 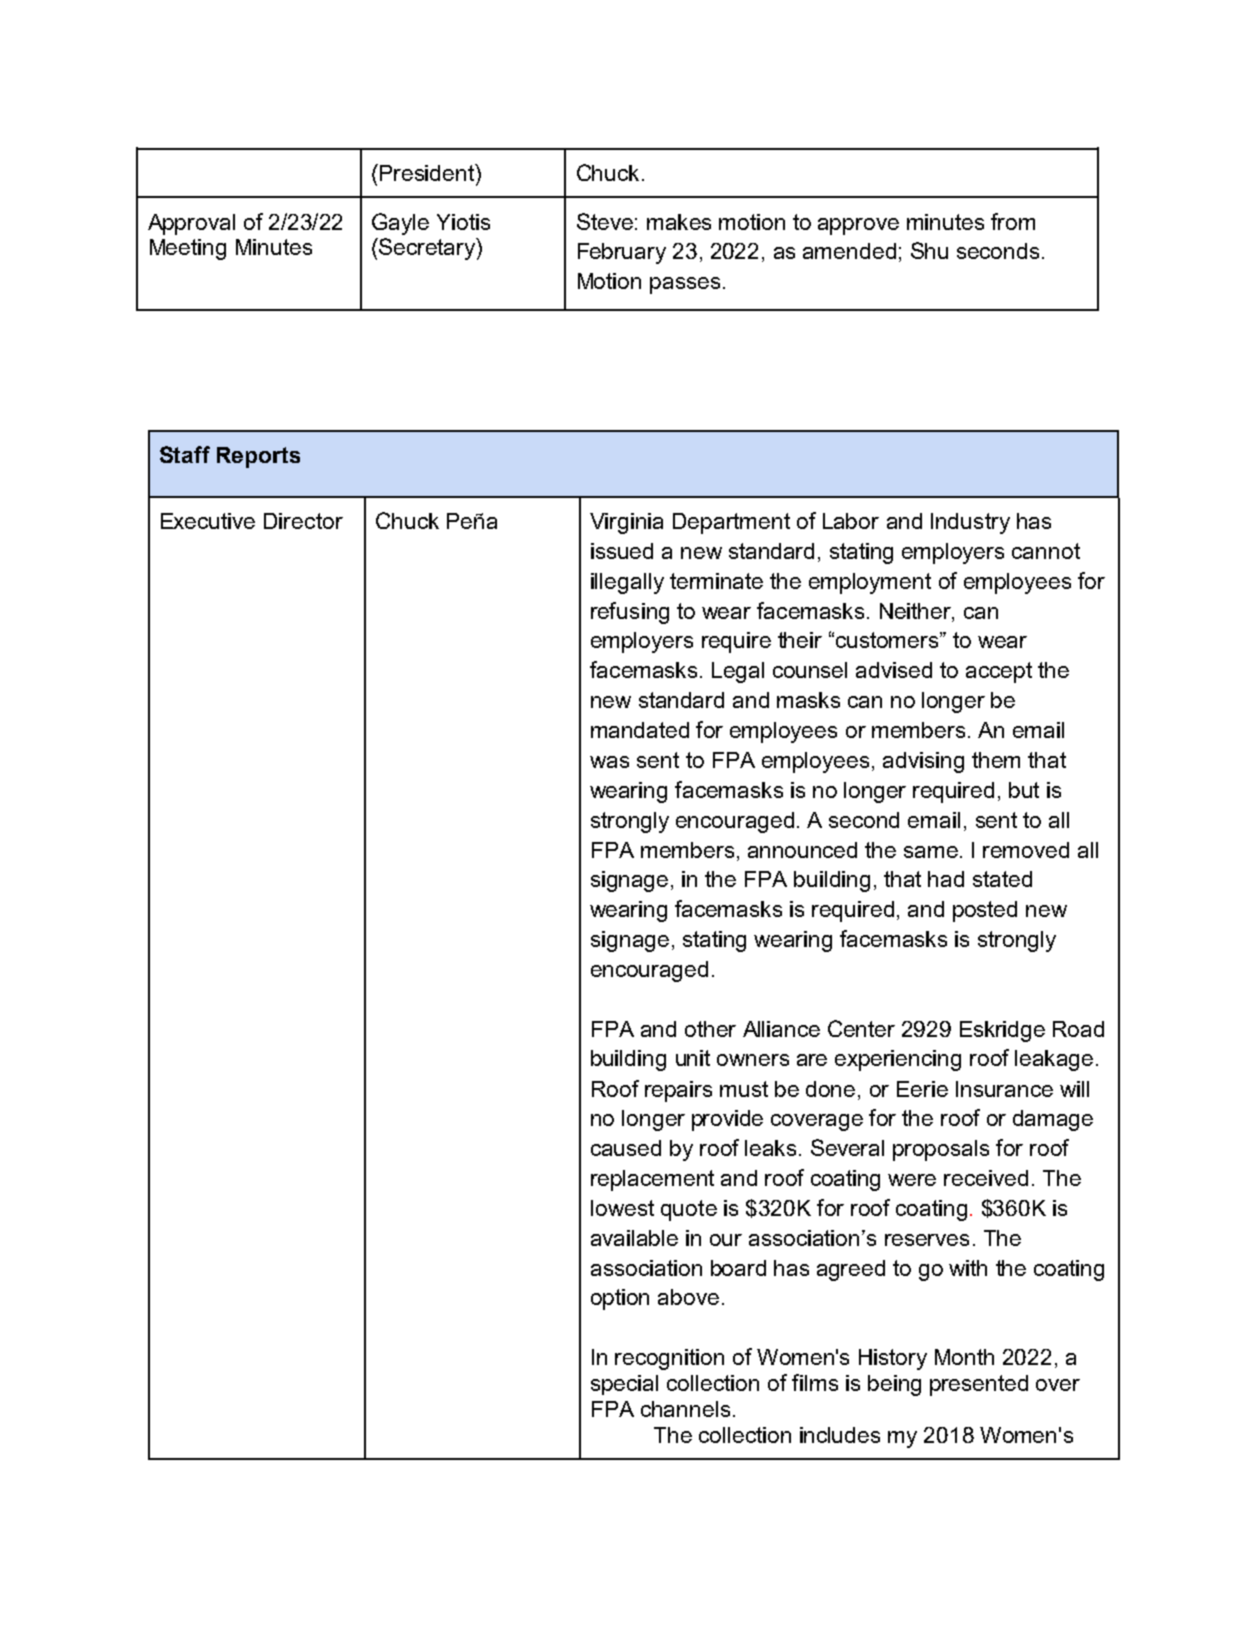 I want to click on mandated, so click(x=640, y=730).
